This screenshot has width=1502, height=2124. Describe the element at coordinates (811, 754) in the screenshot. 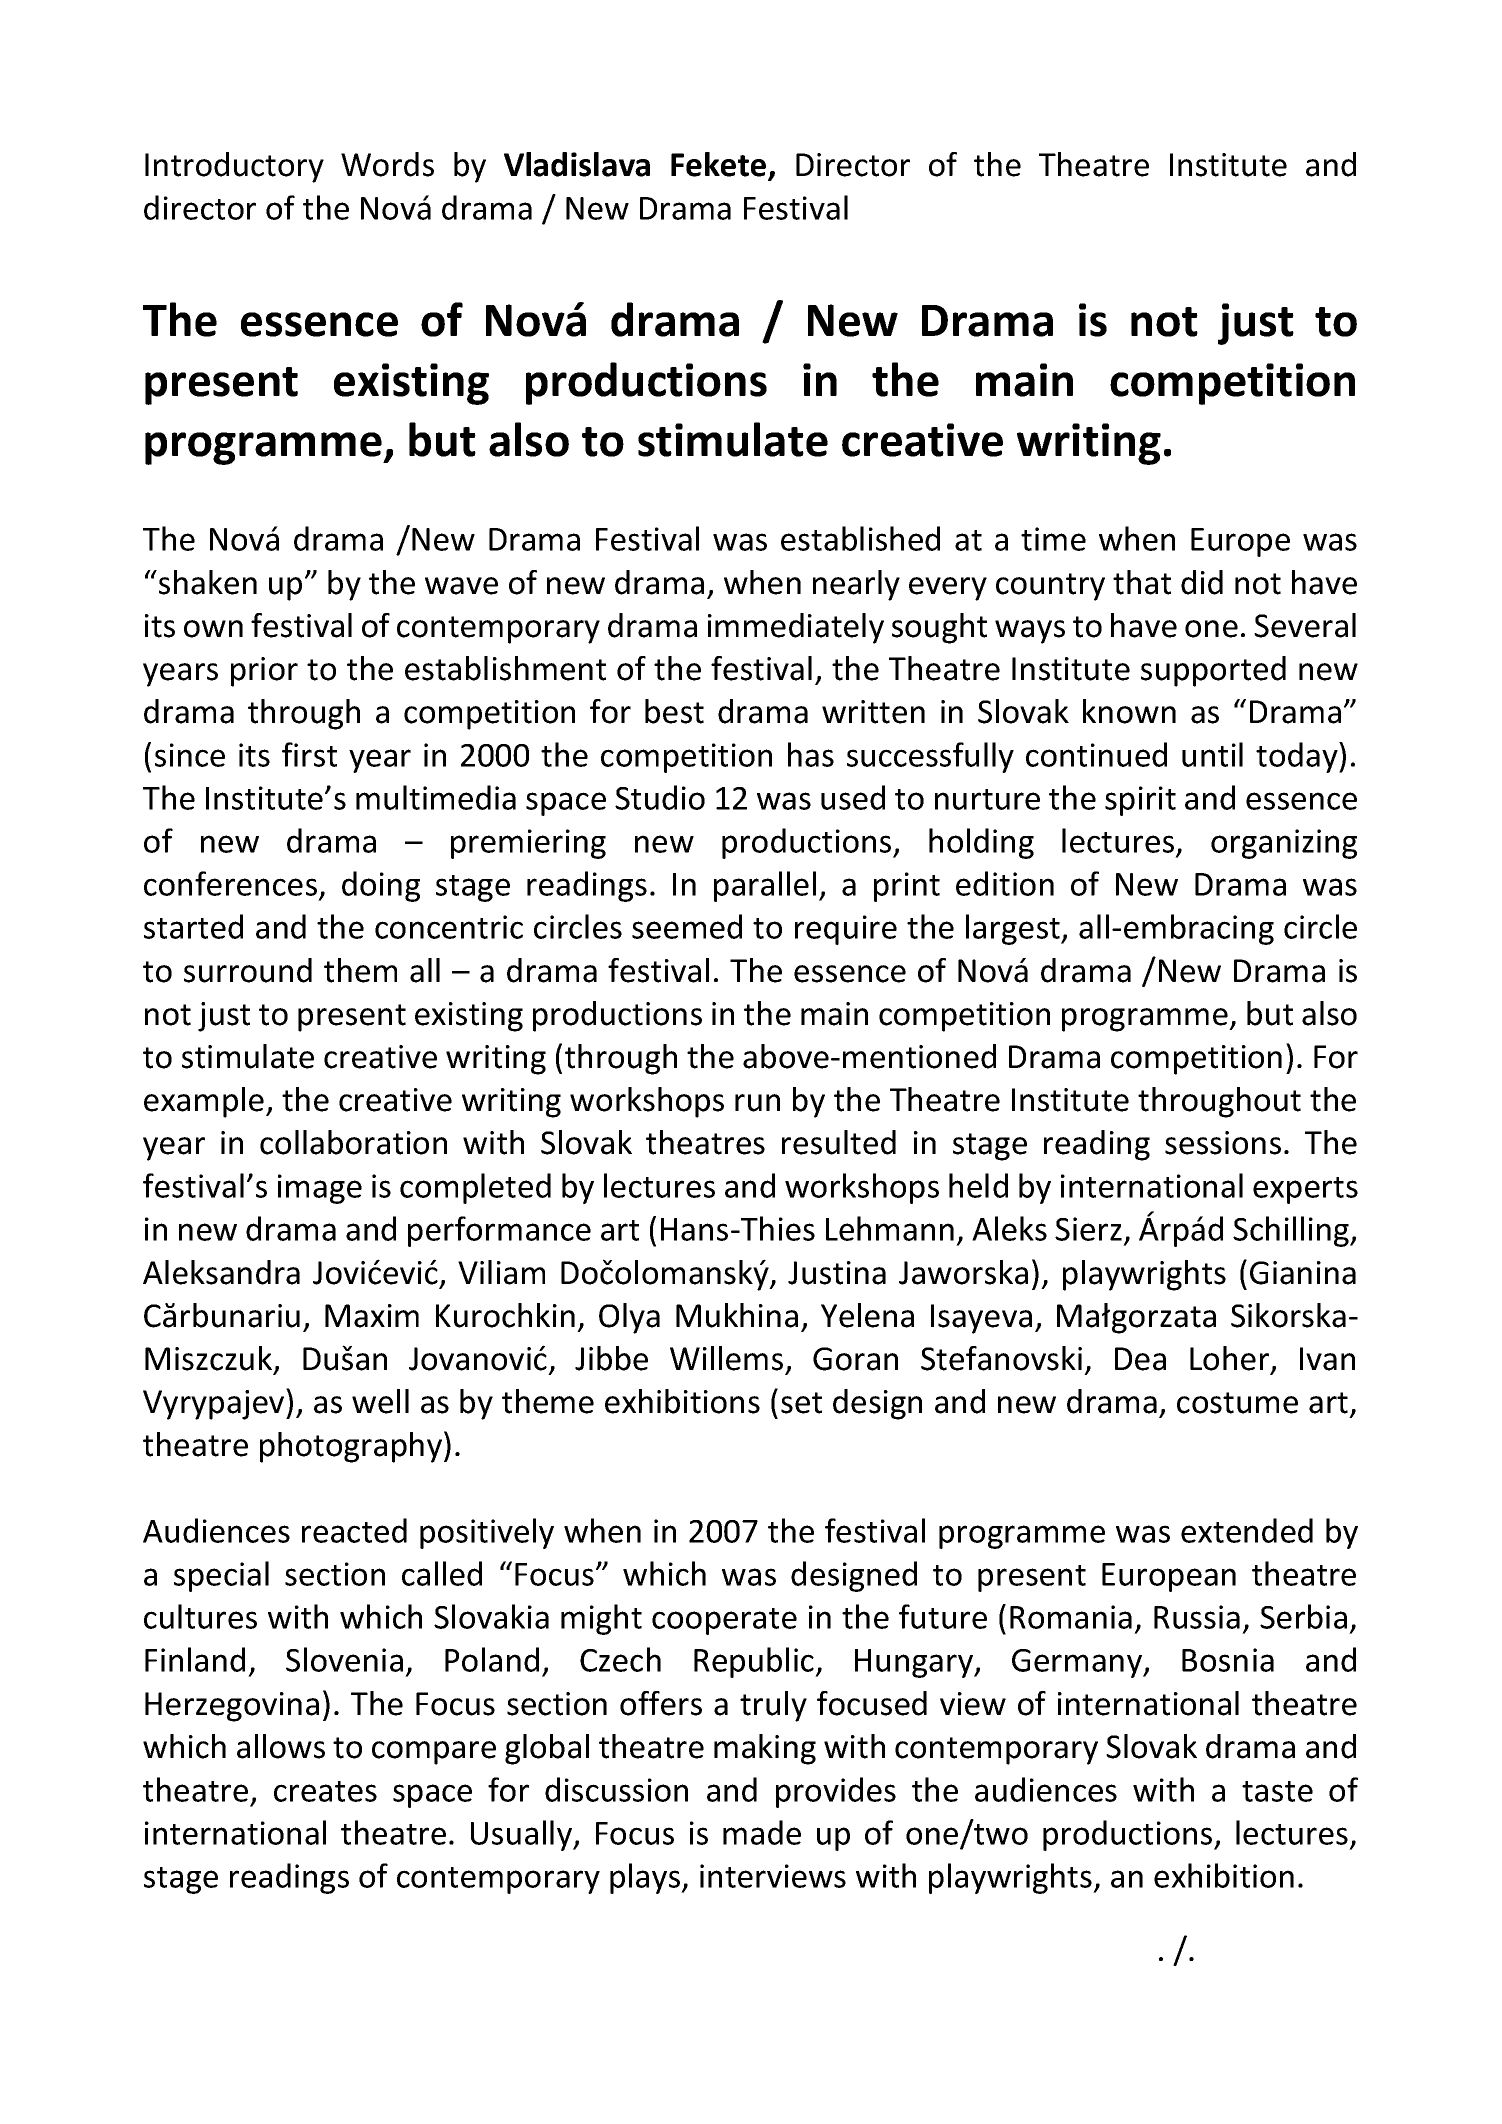

I see `has` at that location.
